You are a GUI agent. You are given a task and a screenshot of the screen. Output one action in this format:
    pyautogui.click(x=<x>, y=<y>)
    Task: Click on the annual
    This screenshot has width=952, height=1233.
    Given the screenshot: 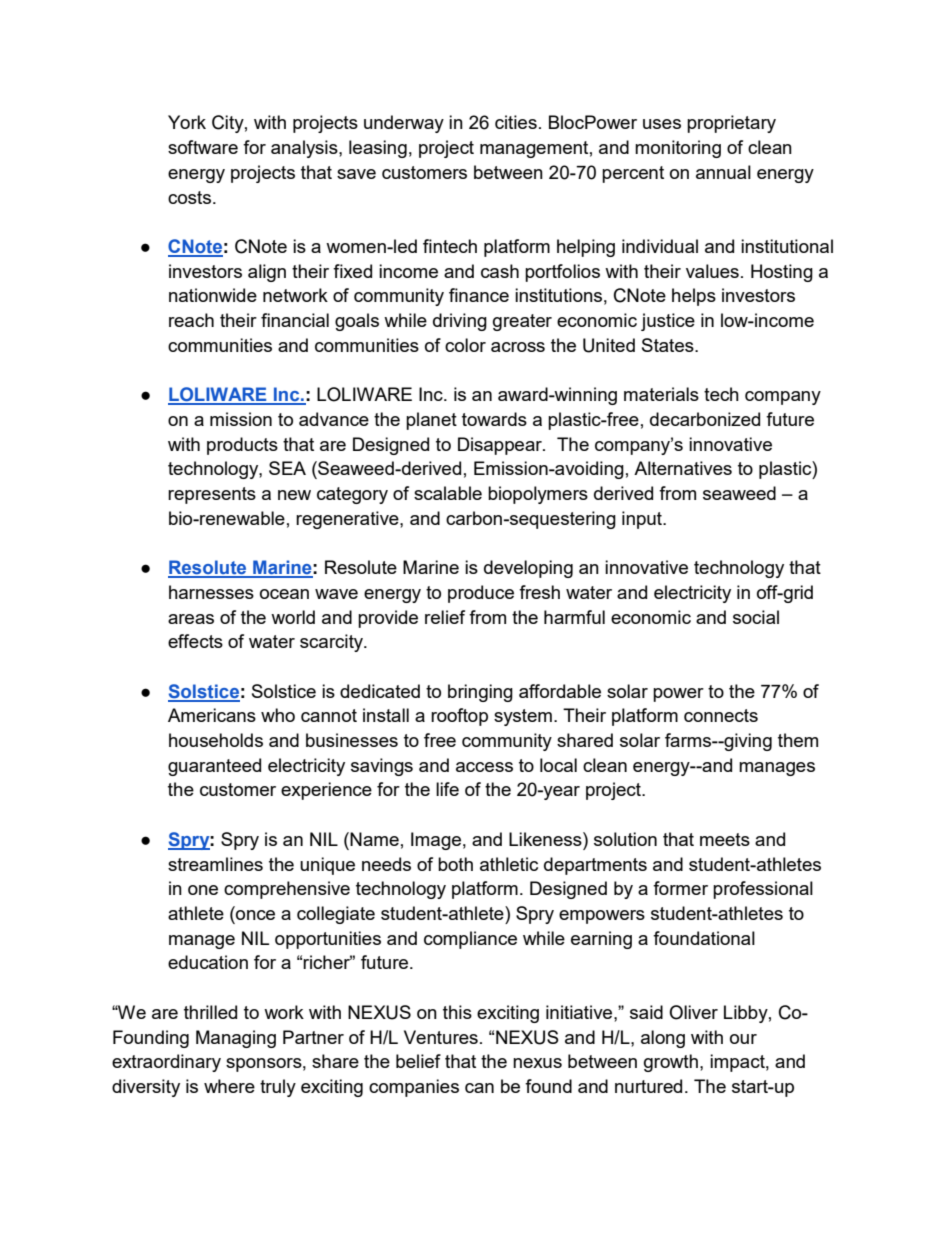 What is the action you would take?
    pyautogui.click(x=723, y=172)
